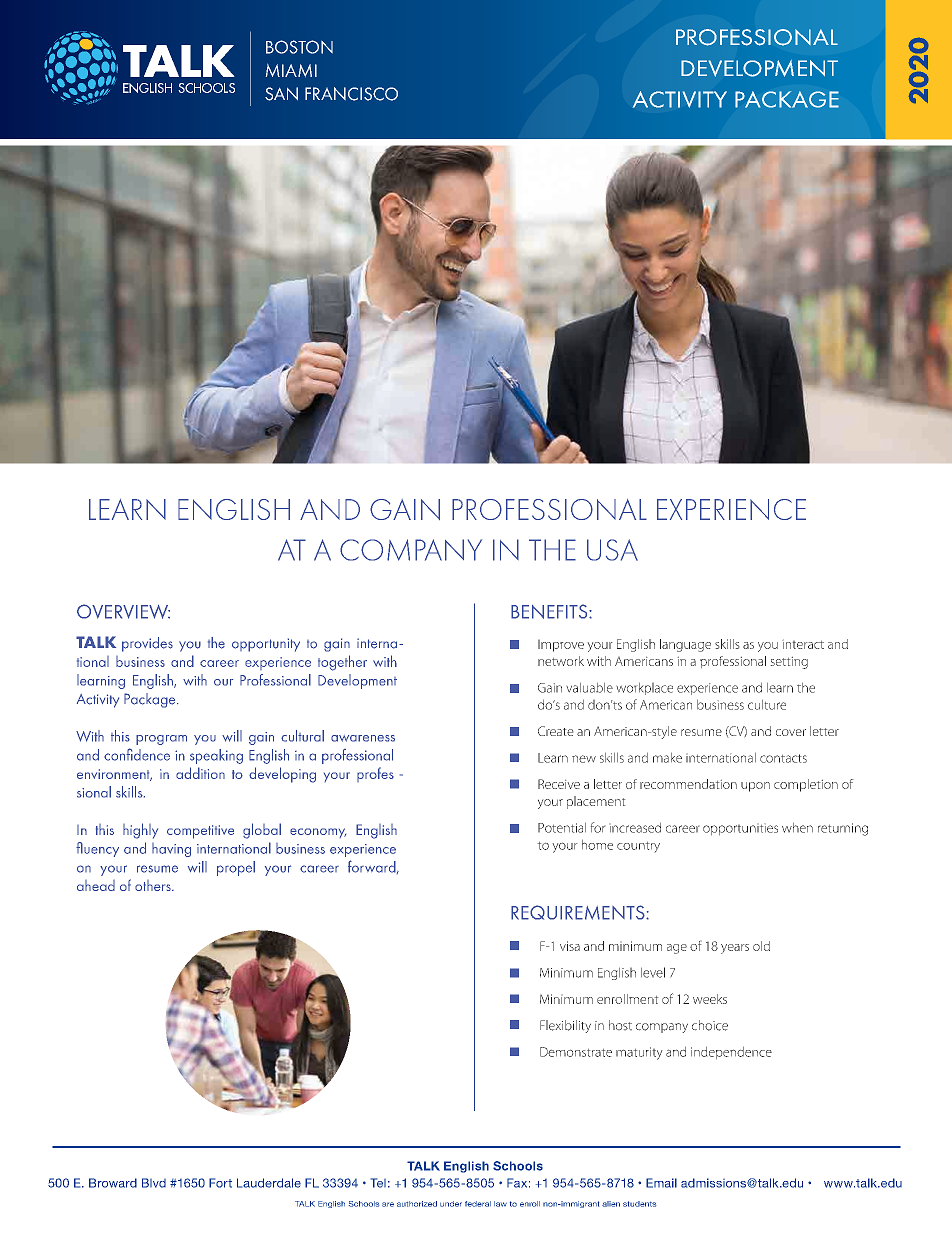  What do you see at coordinates (478, 1204) in the screenshot?
I see `federal` at bounding box center [478, 1204].
